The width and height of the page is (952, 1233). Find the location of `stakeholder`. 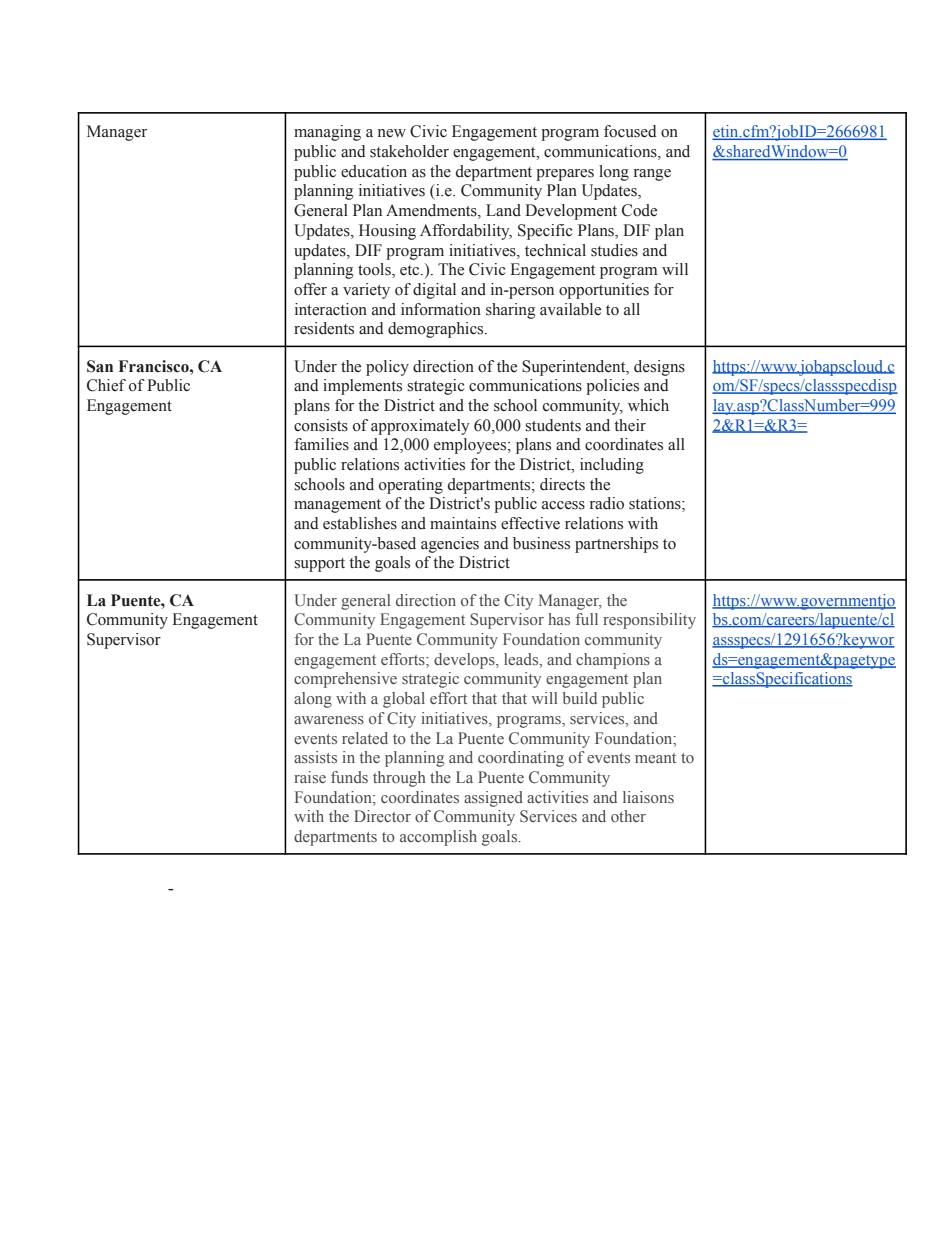

stakeholder is located at coordinates (409, 151).
